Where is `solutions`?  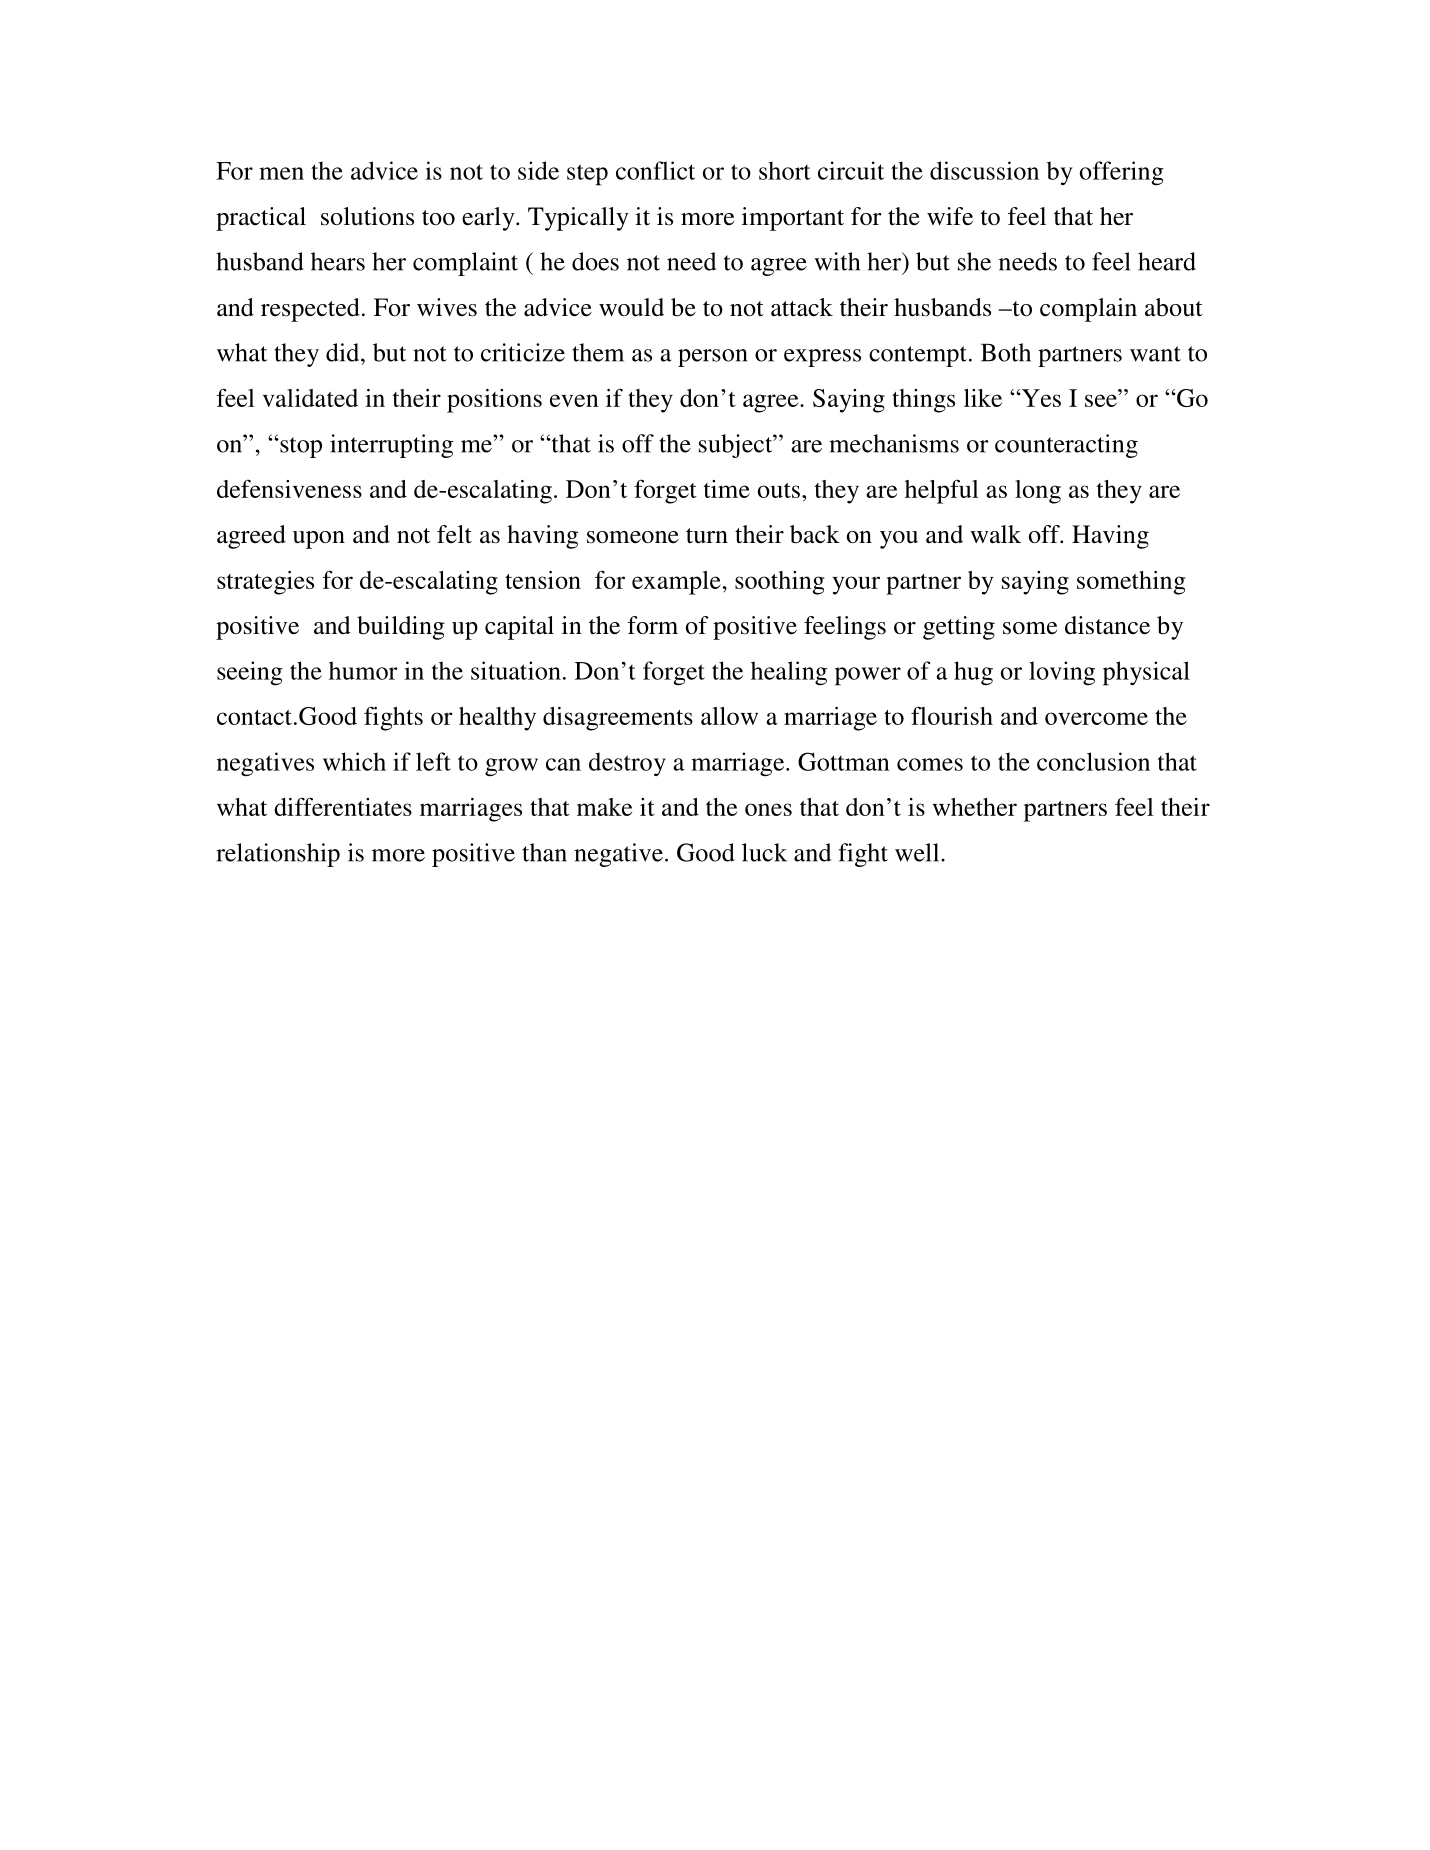 solutions is located at coordinates (367, 216).
